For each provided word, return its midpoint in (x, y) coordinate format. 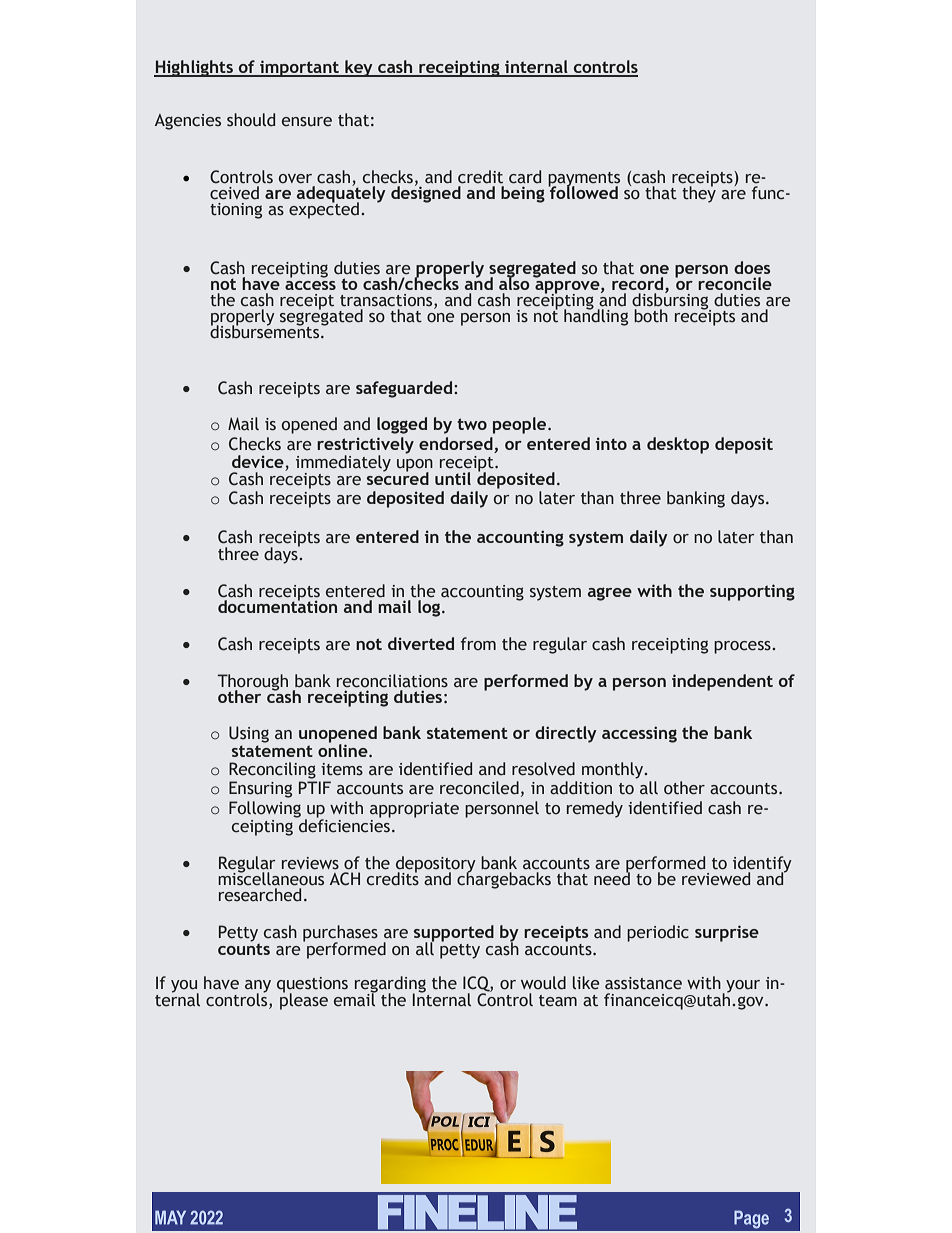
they (699, 193)
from (478, 643)
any (258, 987)
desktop (678, 445)
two (472, 424)
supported (454, 934)
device (258, 461)
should (251, 120)
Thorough (252, 683)
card (525, 177)
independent (722, 682)
